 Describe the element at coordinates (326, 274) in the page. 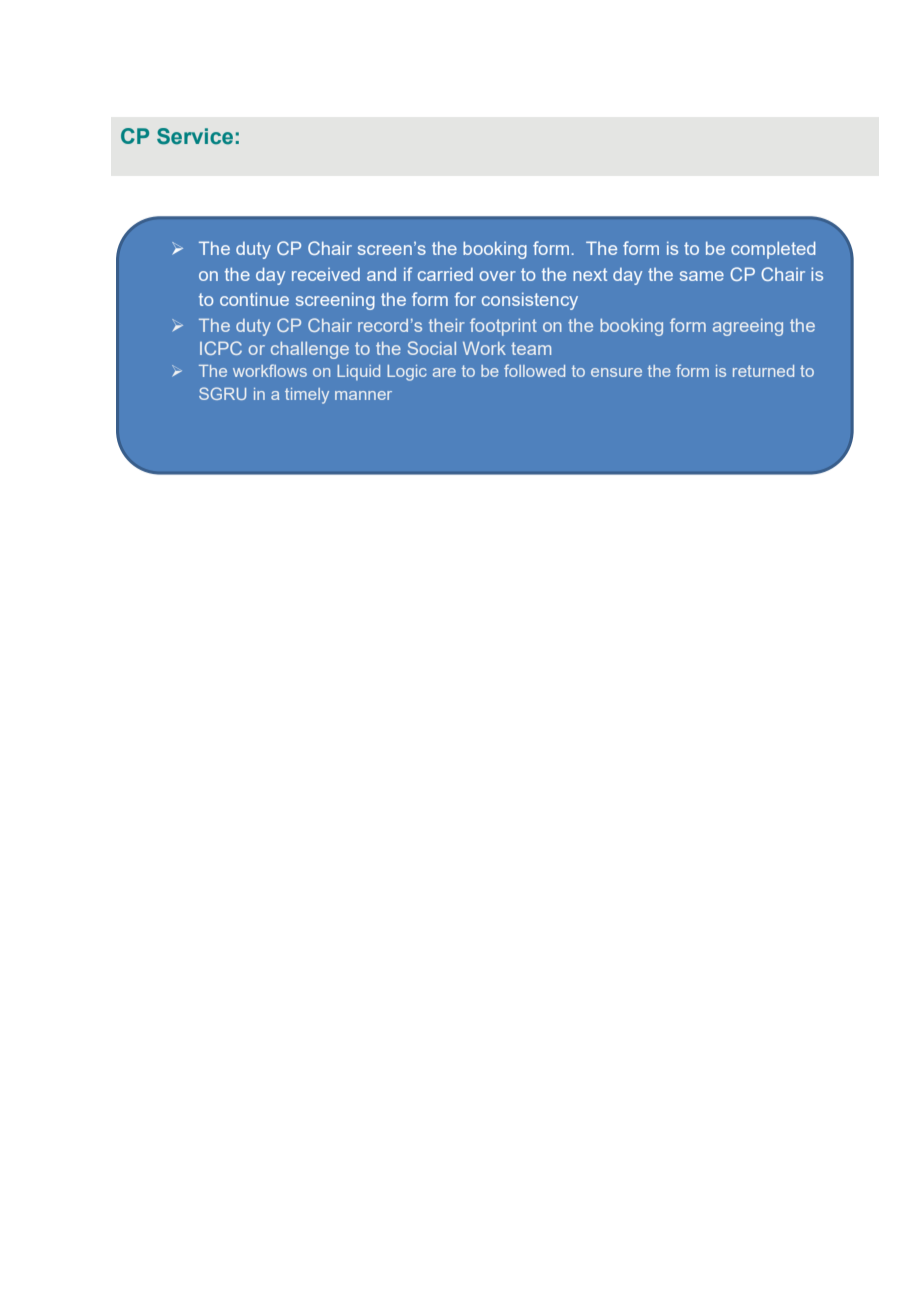

I see `received` at that location.
